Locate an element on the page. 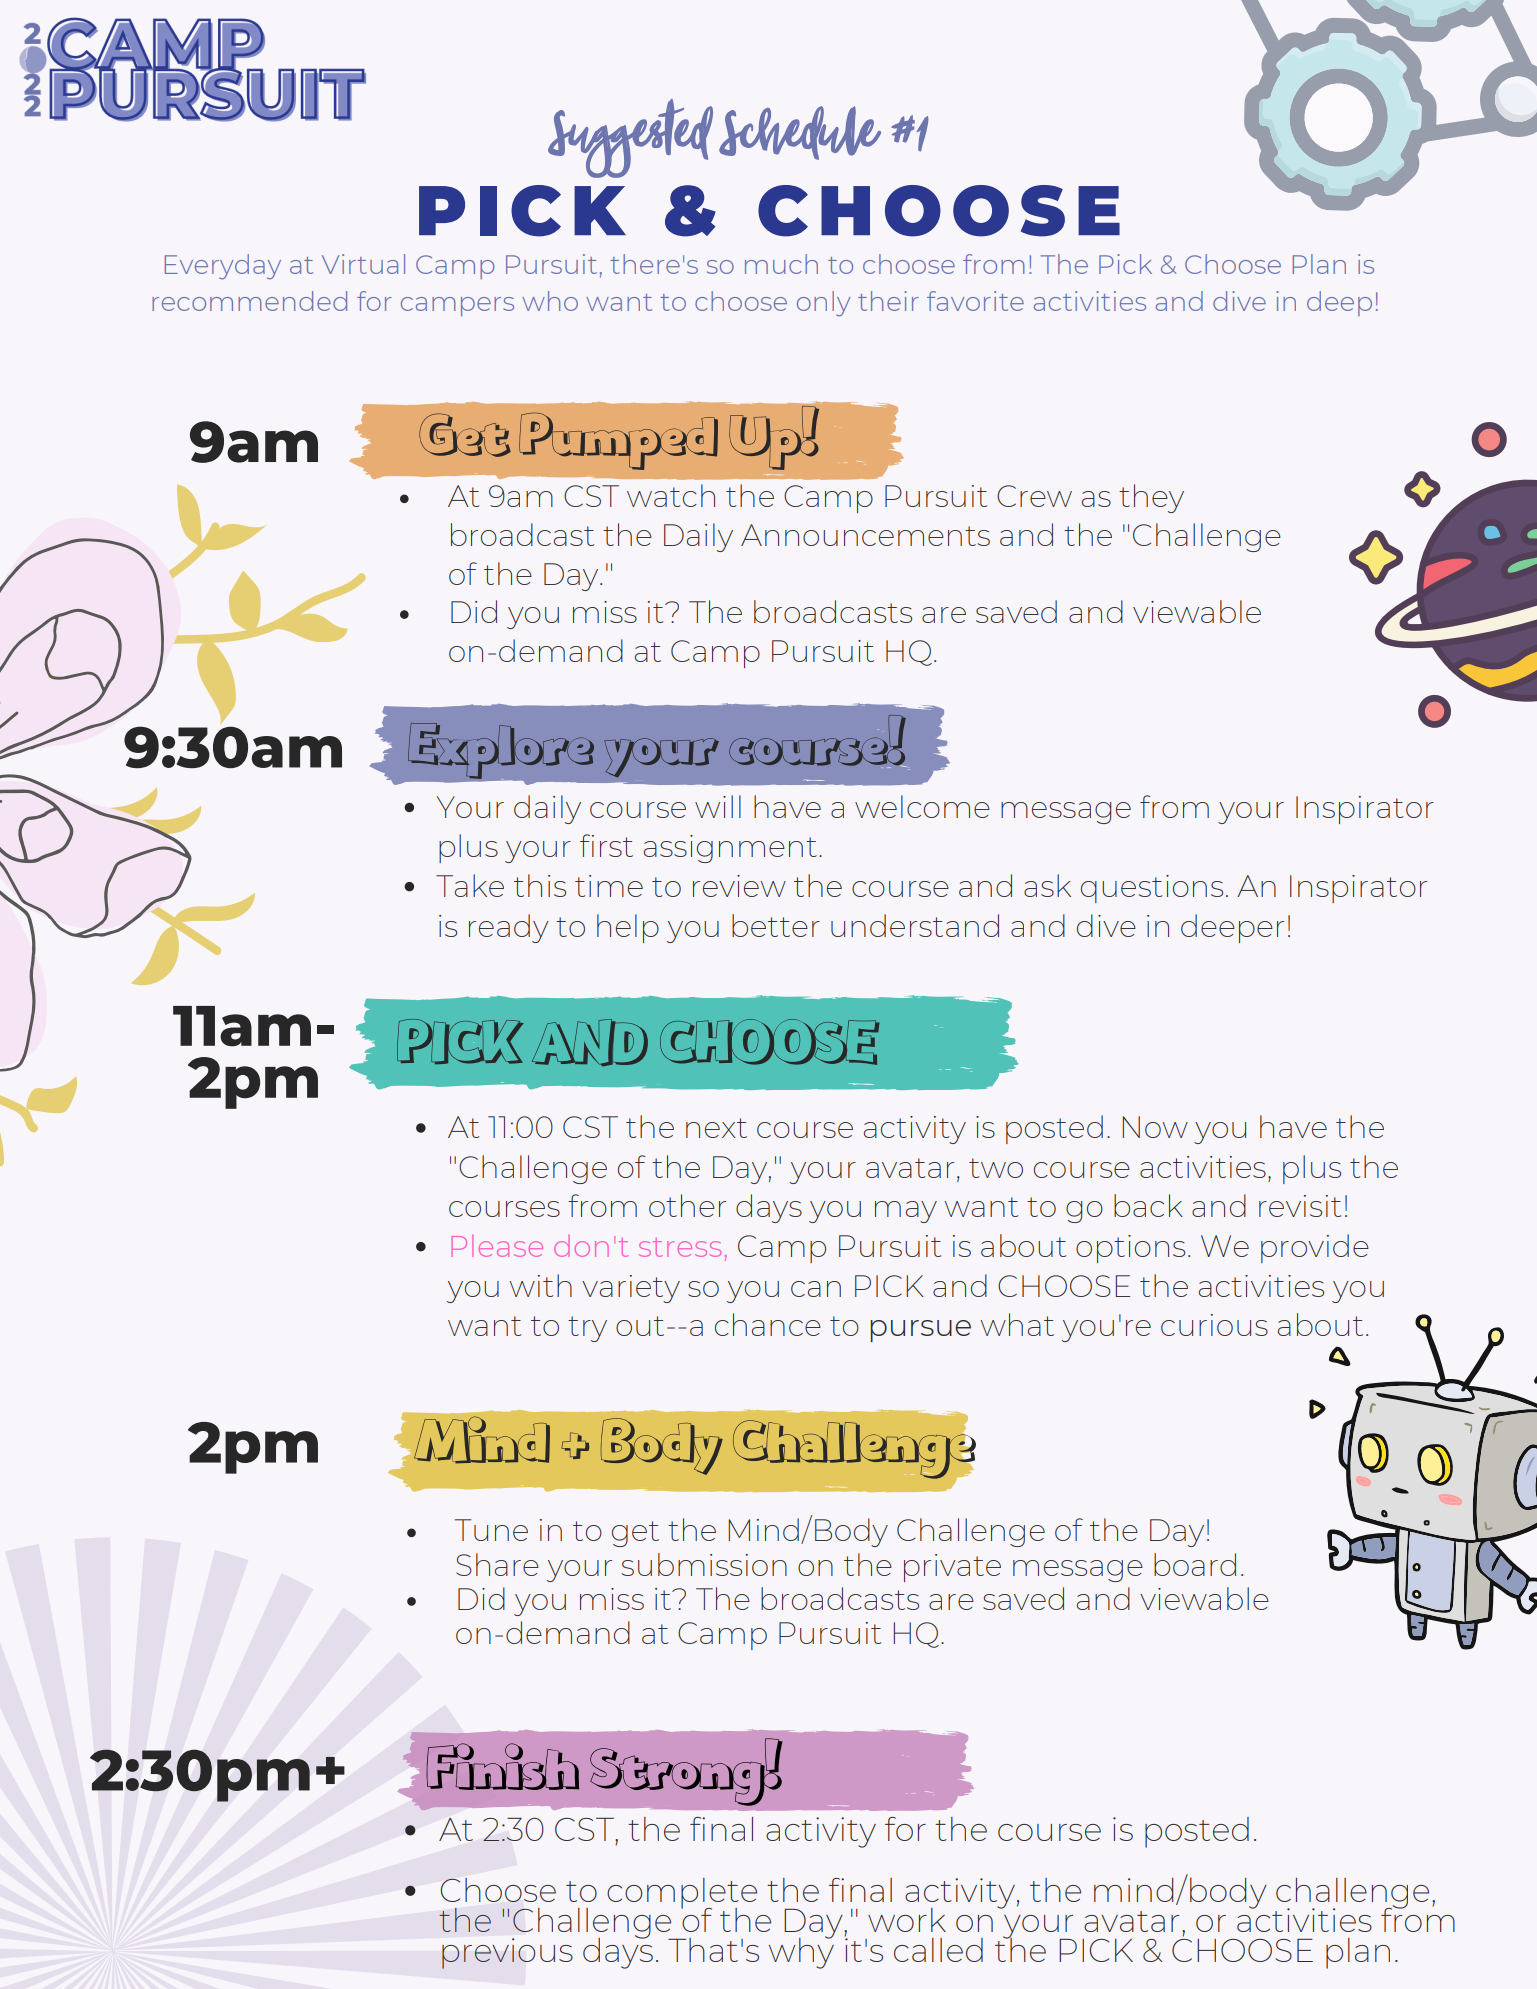 This document has width=1537, height=1989. ready is located at coordinates (509, 928).
